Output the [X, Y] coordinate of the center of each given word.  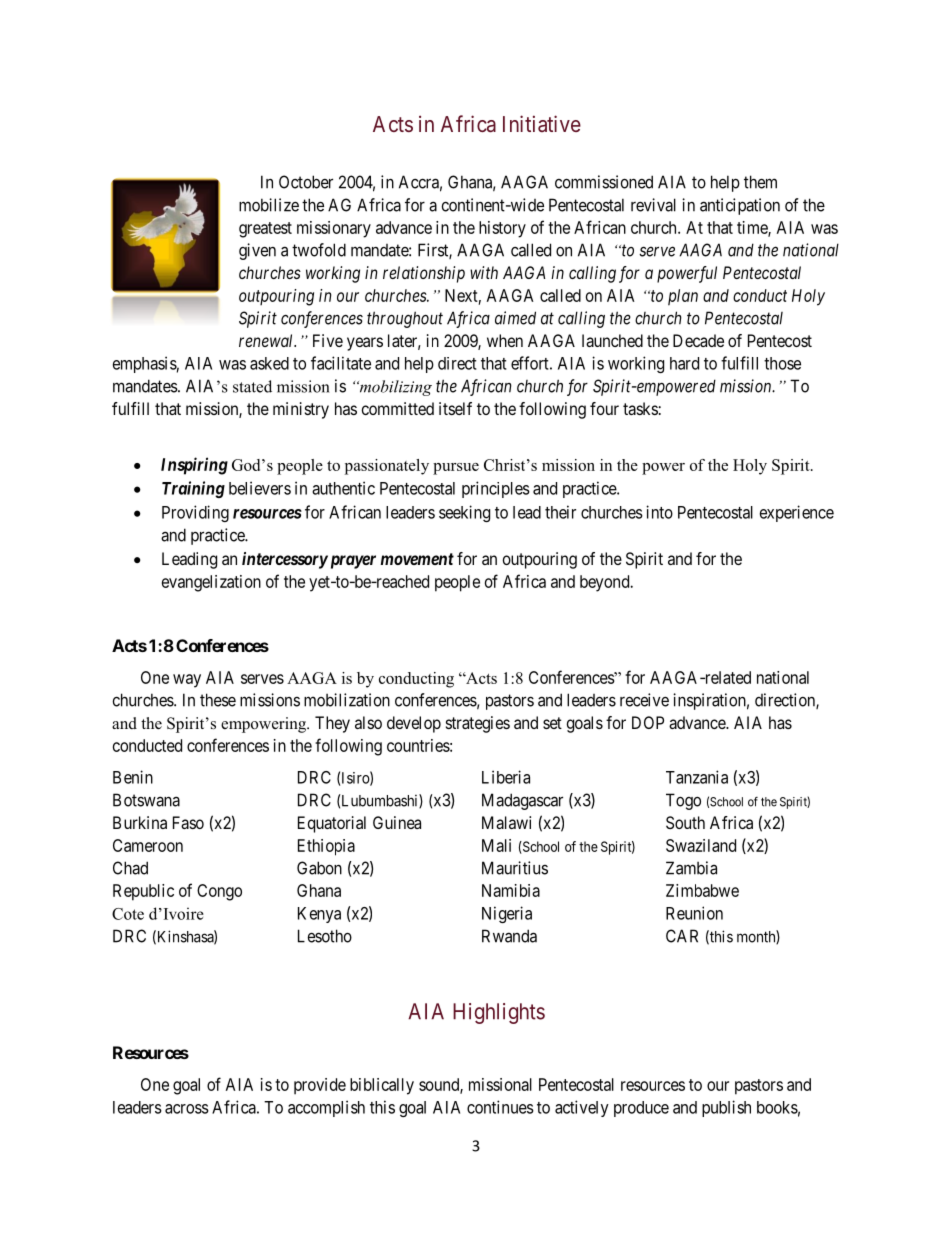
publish [726, 1108]
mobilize [269, 205]
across [187, 1109]
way [187, 681]
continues [500, 1107]
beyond [606, 583]
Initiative [542, 123]
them [760, 182]
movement [417, 559]
